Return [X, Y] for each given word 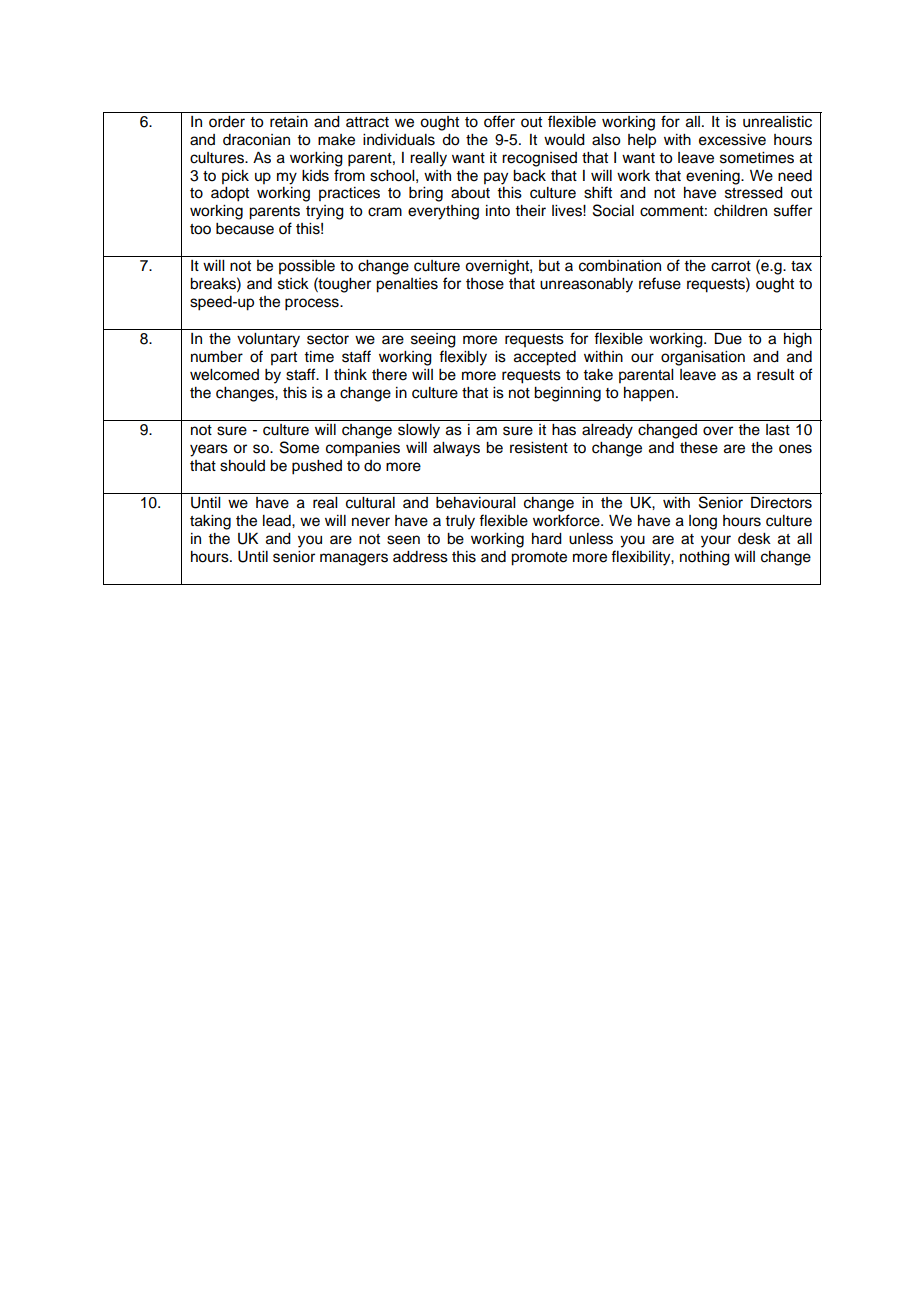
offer [499, 121]
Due [728, 338]
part [284, 358]
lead [278, 521]
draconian [256, 140]
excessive [732, 140]
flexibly [463, 358]
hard [547, 539]
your [716, 541]
